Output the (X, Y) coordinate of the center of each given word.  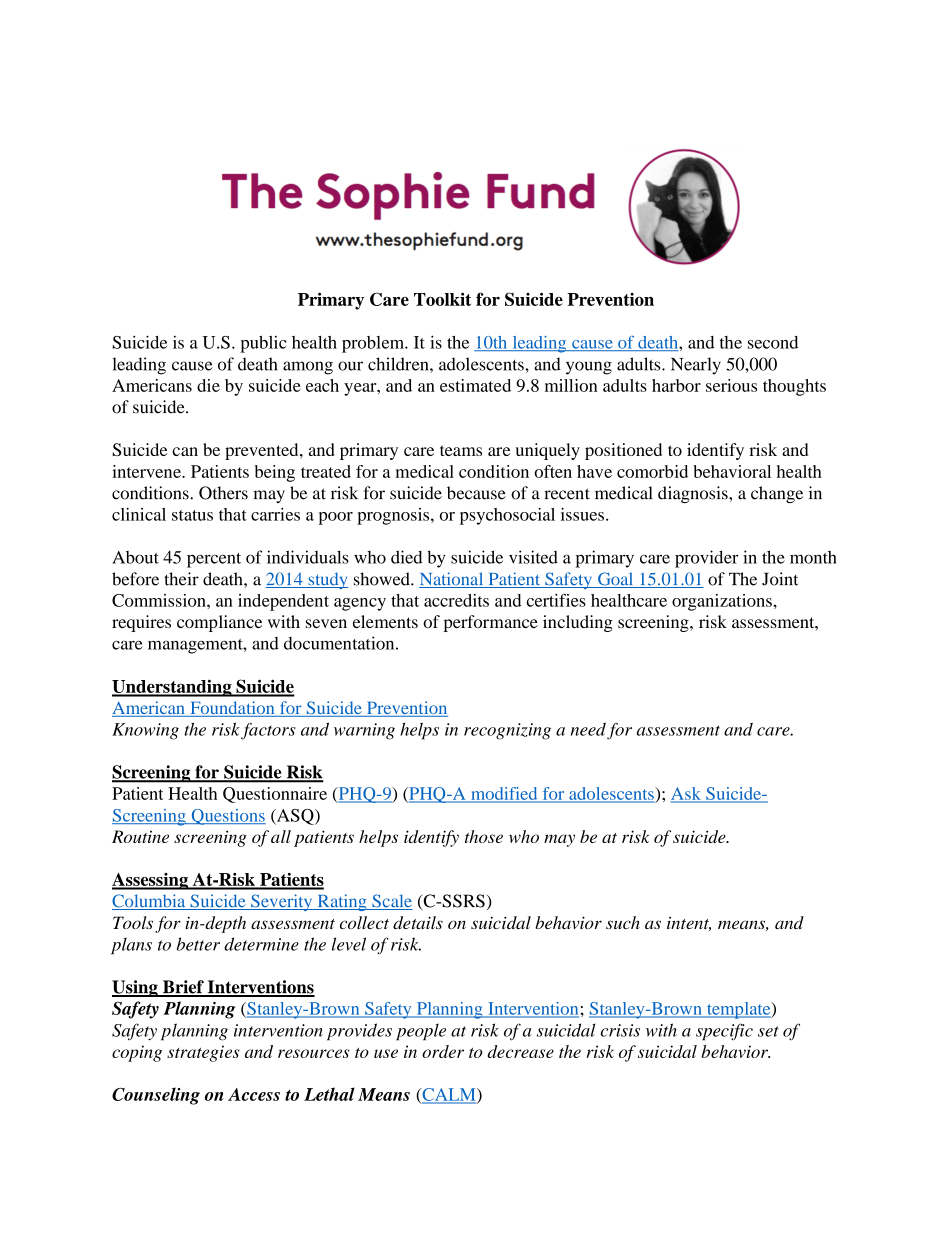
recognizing (507, 731)
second (773, 342)
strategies (203, 1053)
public (263, 344)
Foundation (232, 709)
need (588, 729)
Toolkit (442, 299)
